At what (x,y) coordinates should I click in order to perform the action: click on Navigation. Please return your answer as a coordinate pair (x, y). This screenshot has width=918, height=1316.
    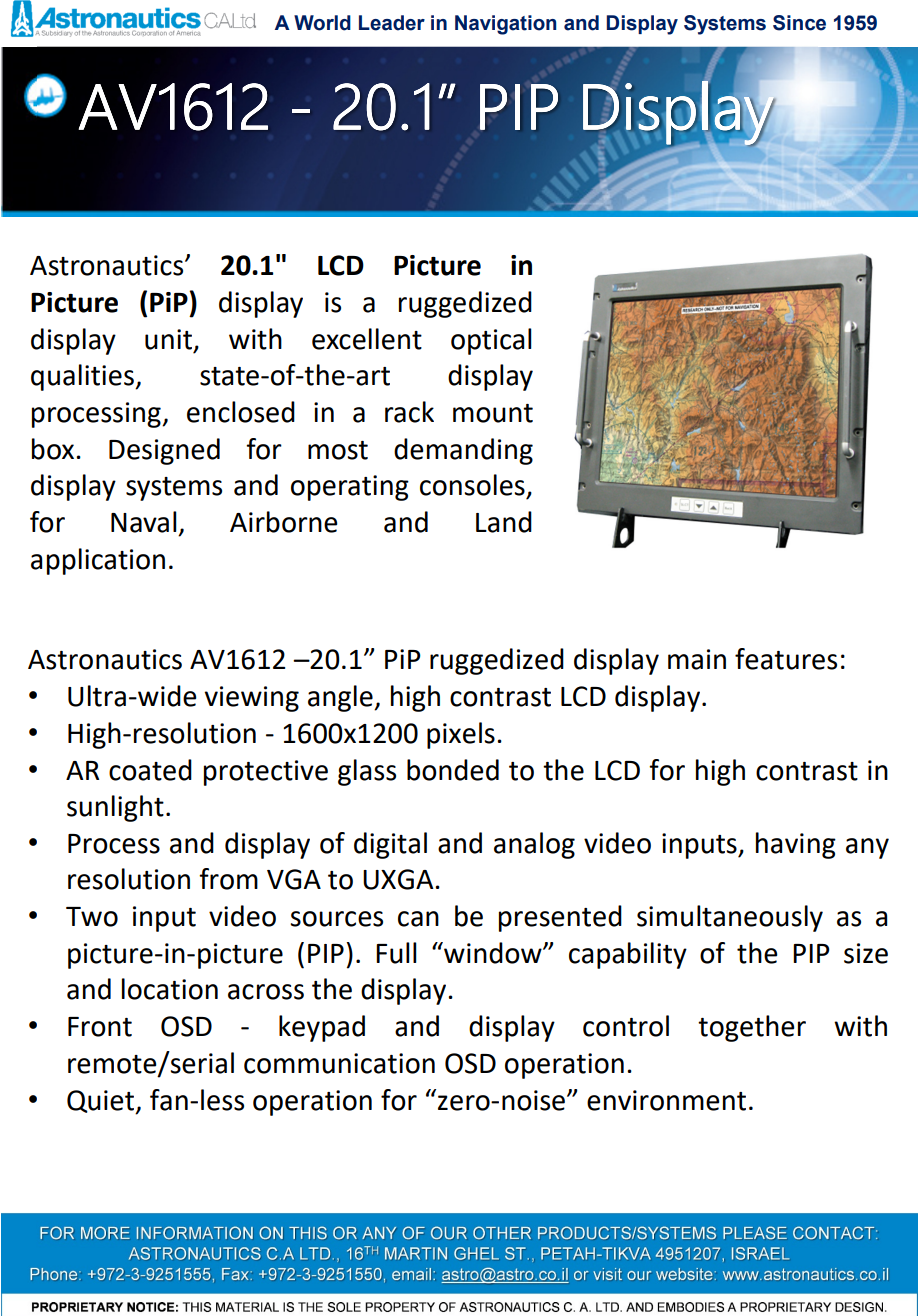
    Looking at the image, I should click on (505, 25).
